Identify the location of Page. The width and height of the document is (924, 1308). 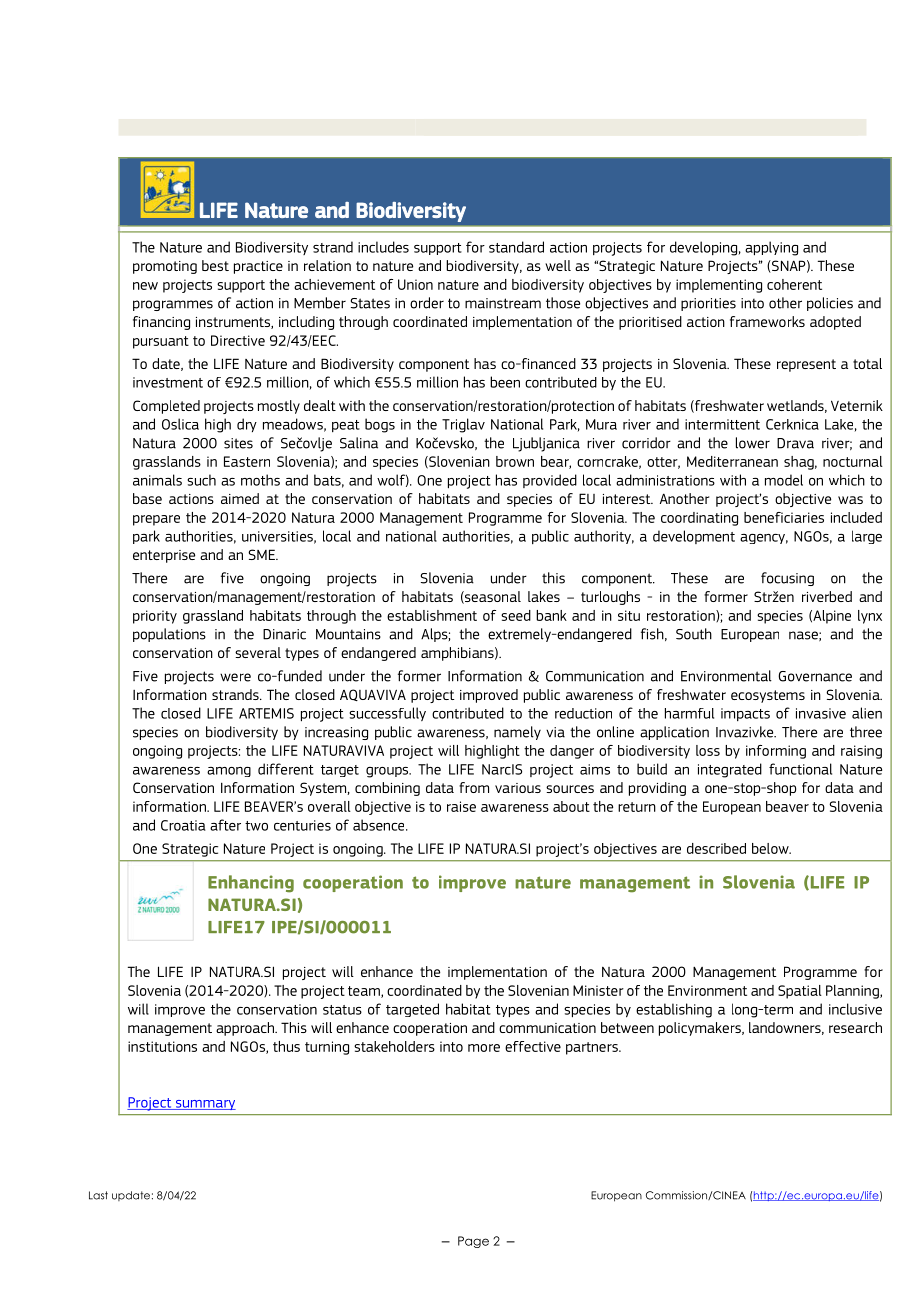
(473, 1242).
